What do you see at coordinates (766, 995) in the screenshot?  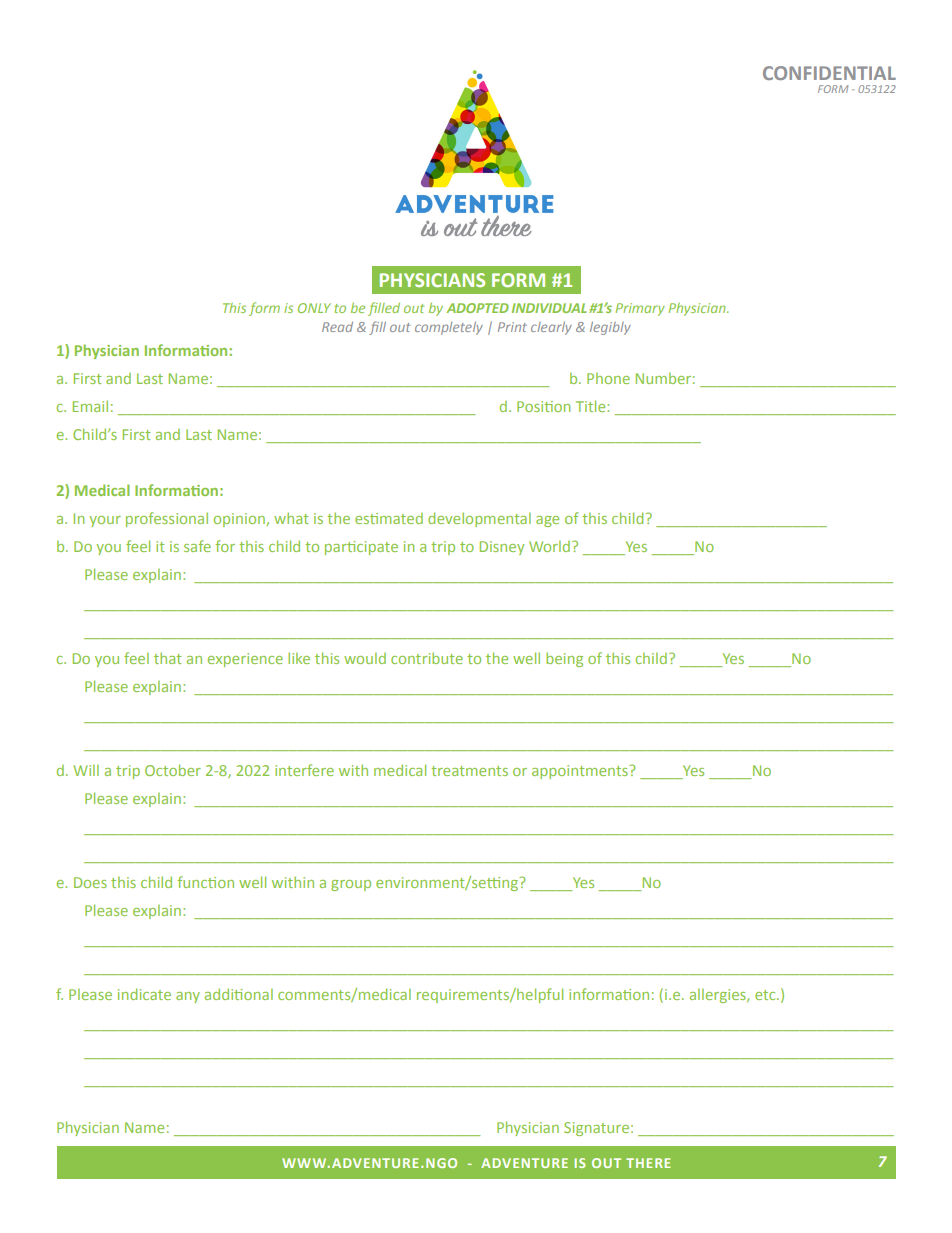 I see `etc` at bounding box center [766, 995].
